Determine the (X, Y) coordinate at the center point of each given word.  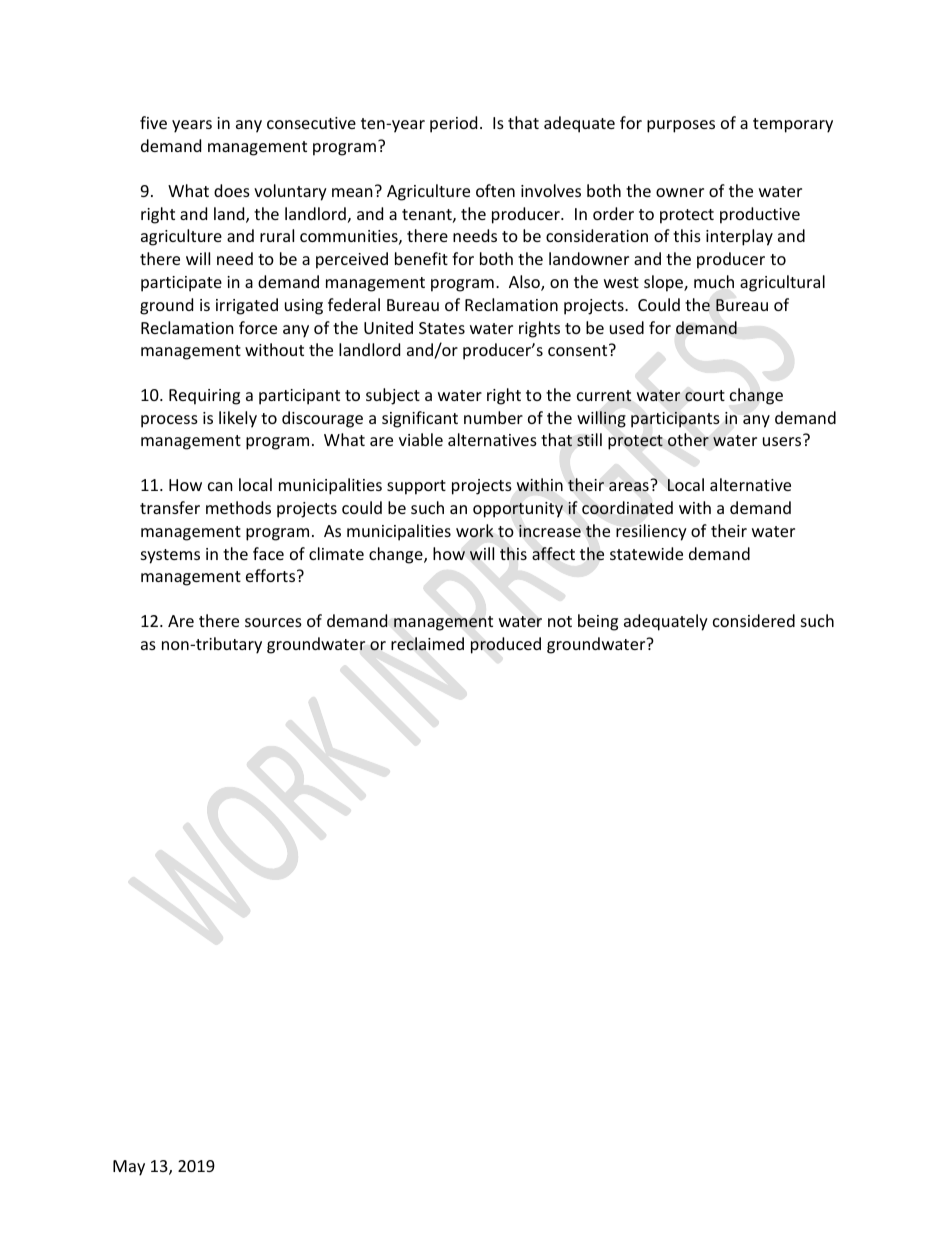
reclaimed (427, 644)
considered (754, 620)
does (232, 190)
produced (506, 645)
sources (273, 622)
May (129, 1168)
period (453, 124)
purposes (681, 126)
